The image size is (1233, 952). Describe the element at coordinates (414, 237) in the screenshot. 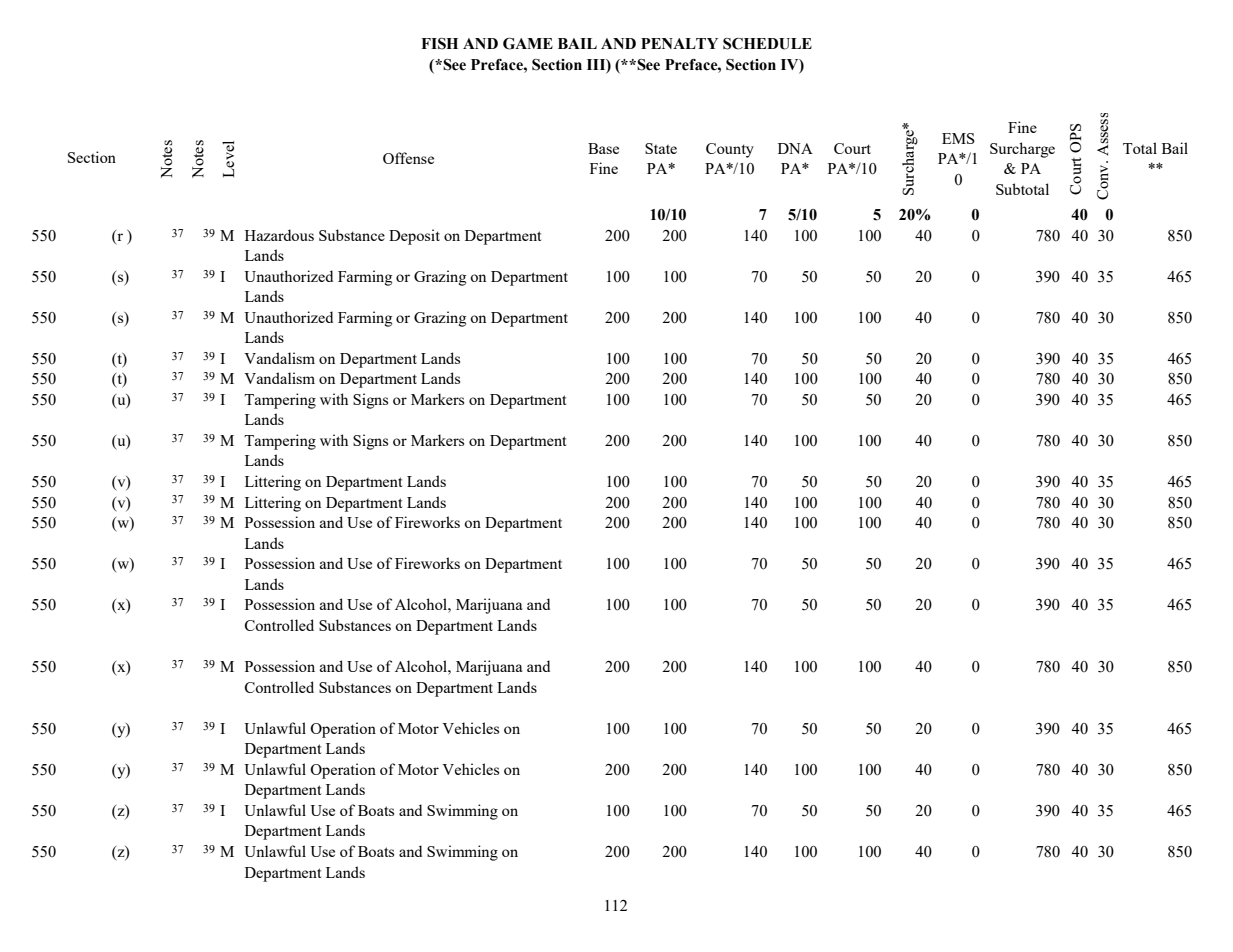

I see `Deposit` at that location.
